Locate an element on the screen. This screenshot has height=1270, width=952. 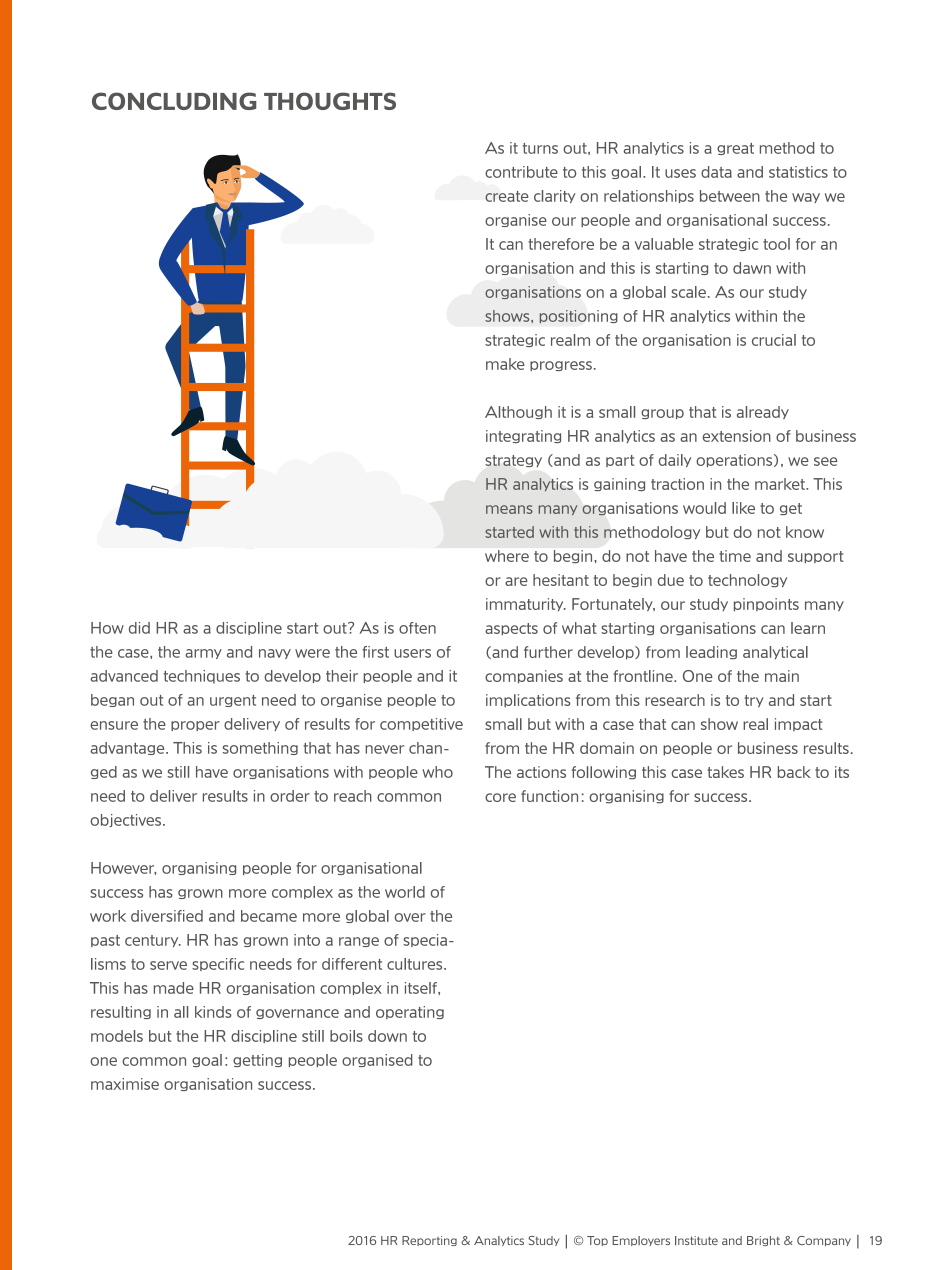
Reporting is located at coordinates (429, 1241).
